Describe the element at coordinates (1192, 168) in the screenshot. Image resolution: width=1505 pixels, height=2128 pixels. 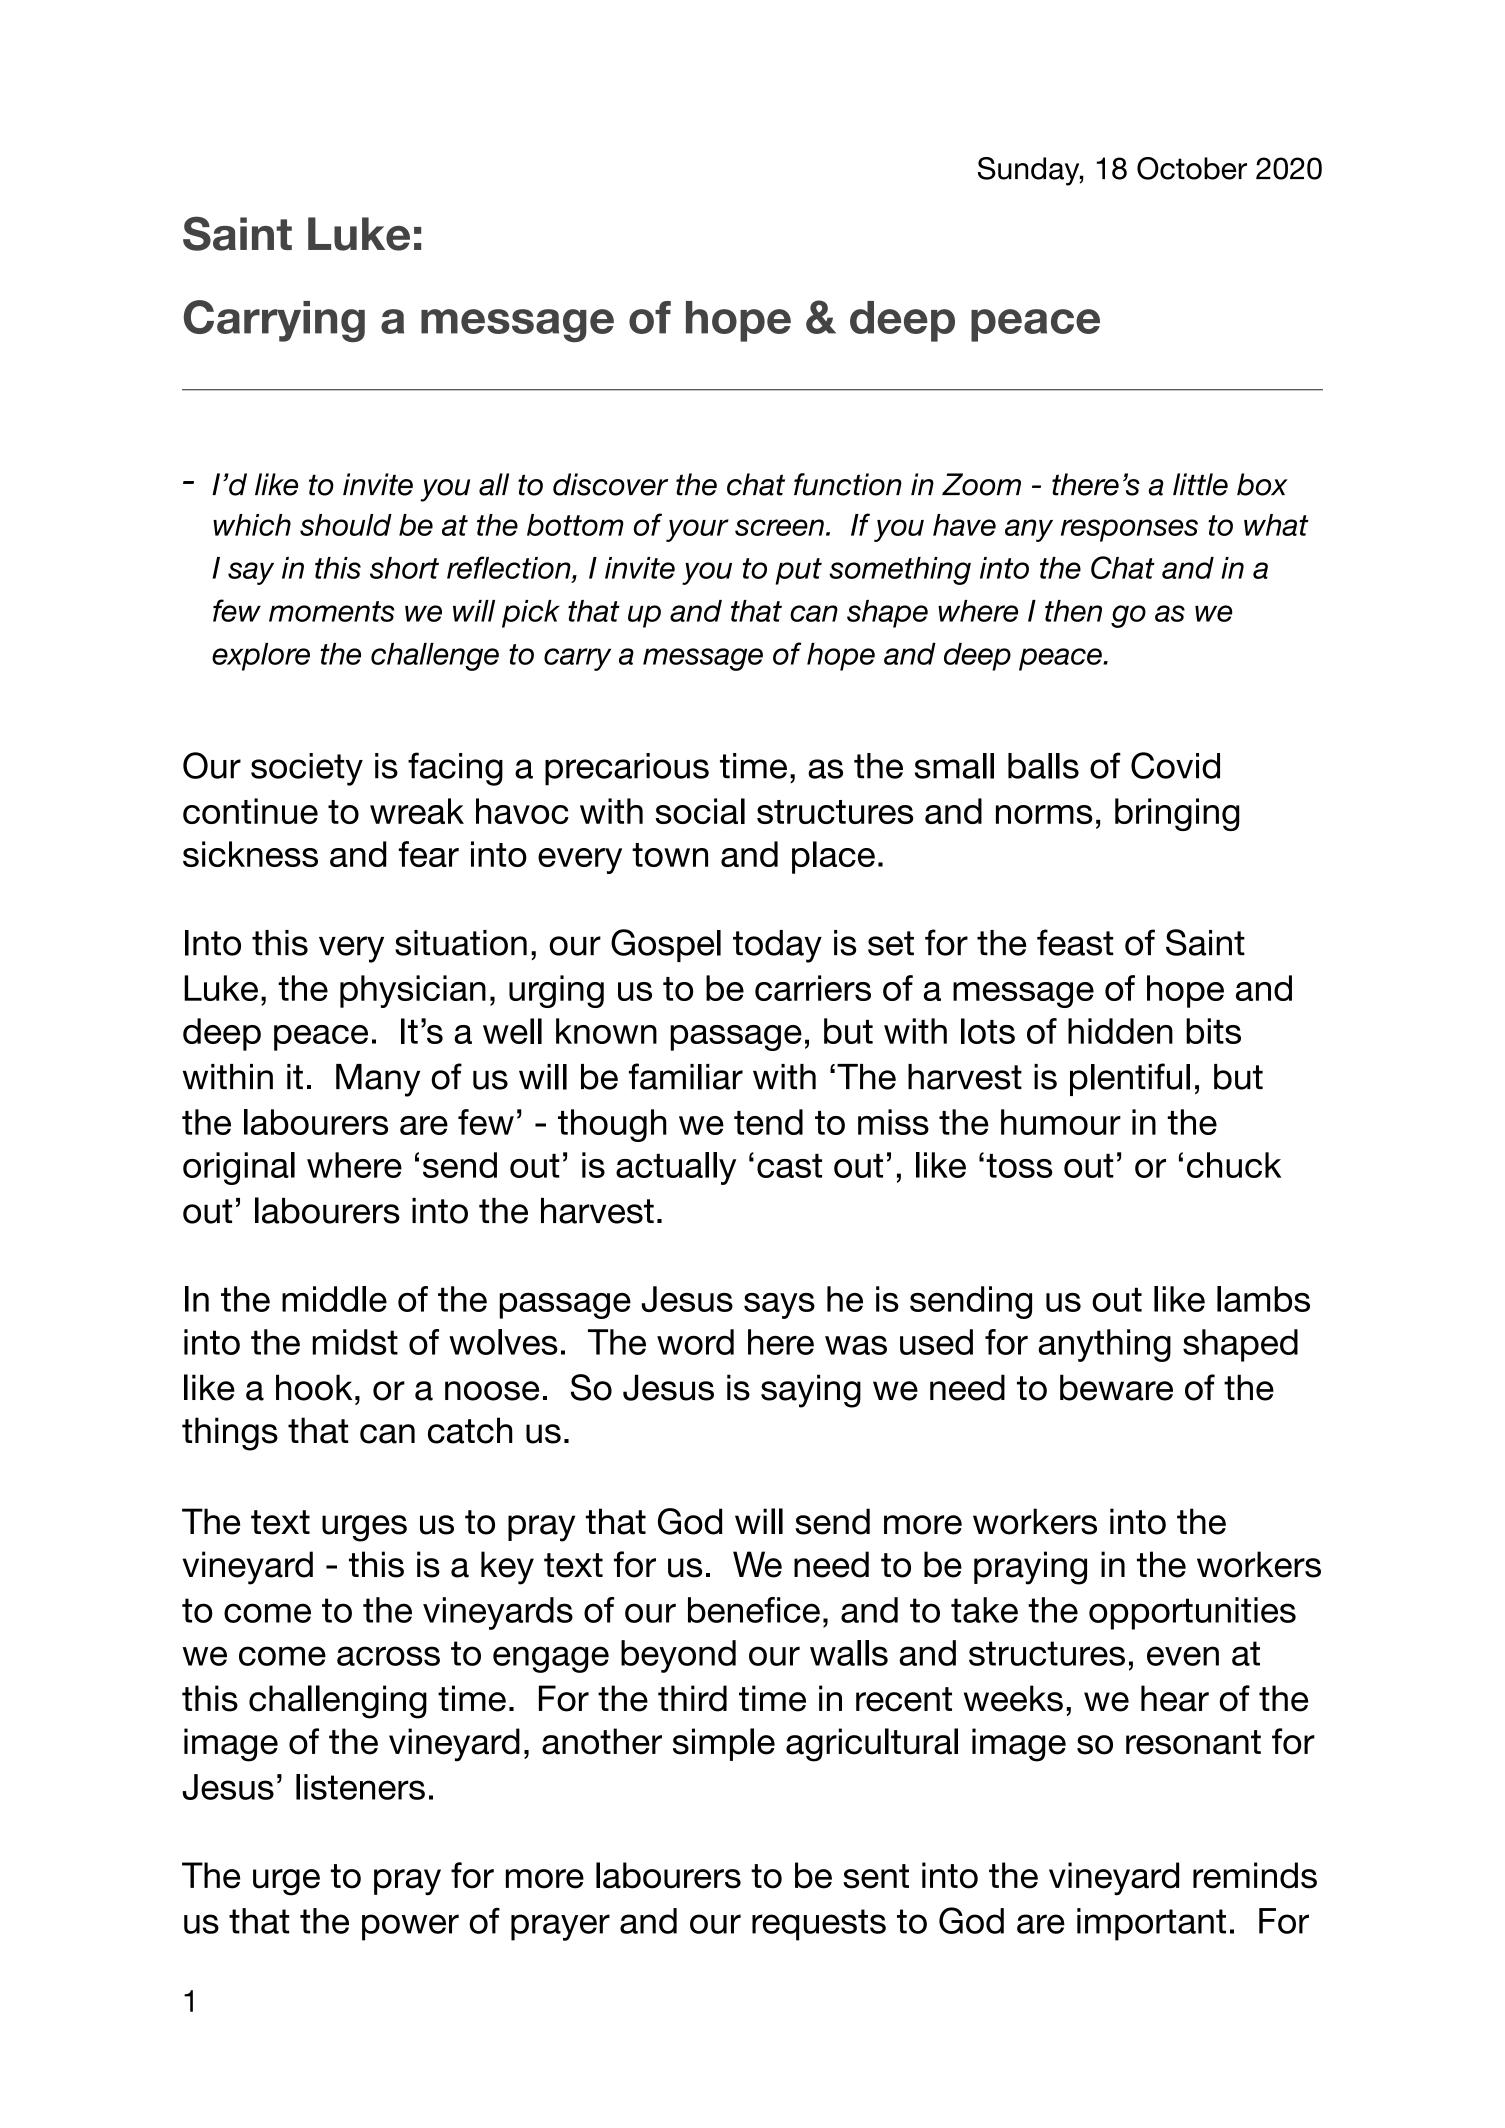
I see `October` at that location.
